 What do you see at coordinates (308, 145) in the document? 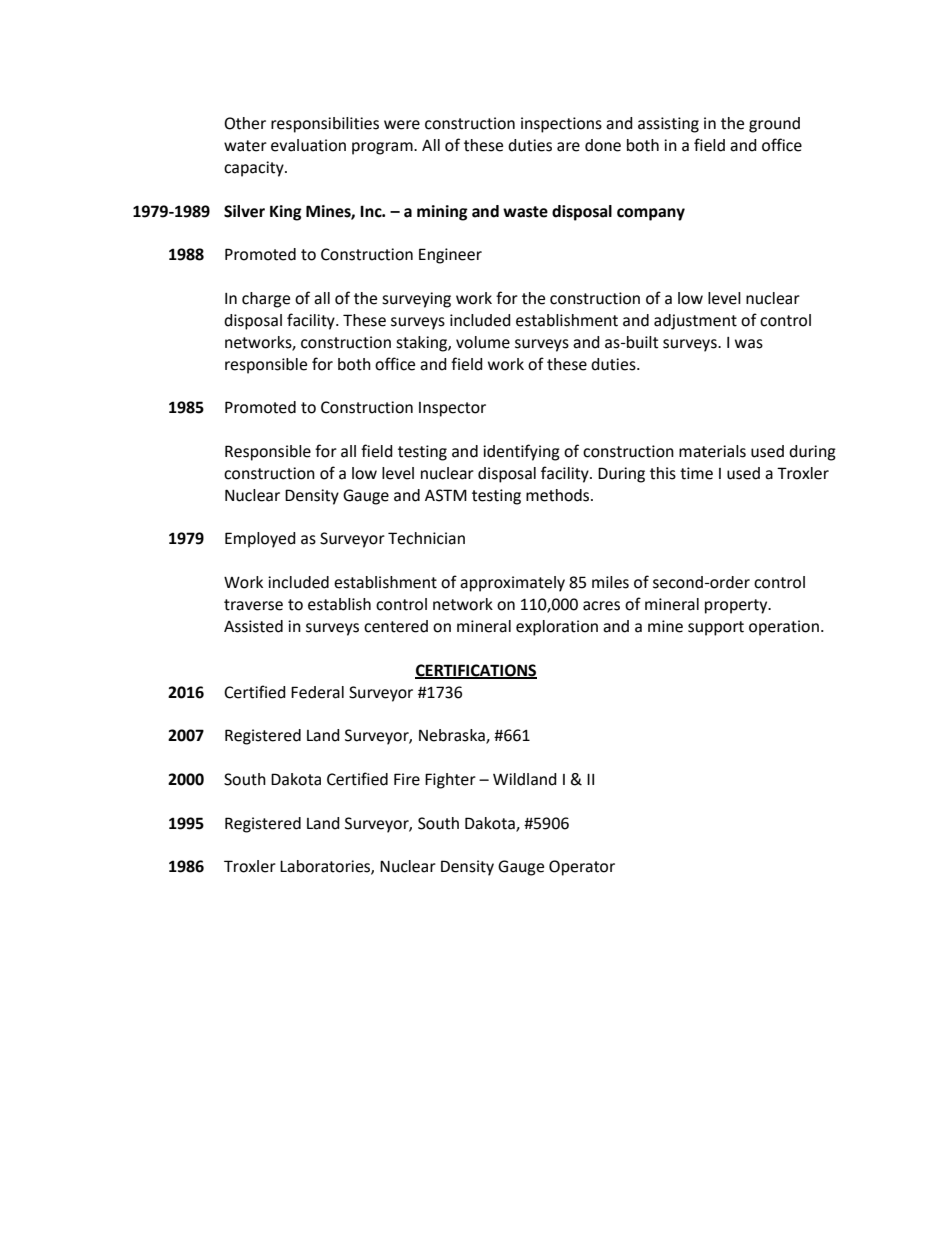
I see `evaluation` at bounding box center [308, 145].
